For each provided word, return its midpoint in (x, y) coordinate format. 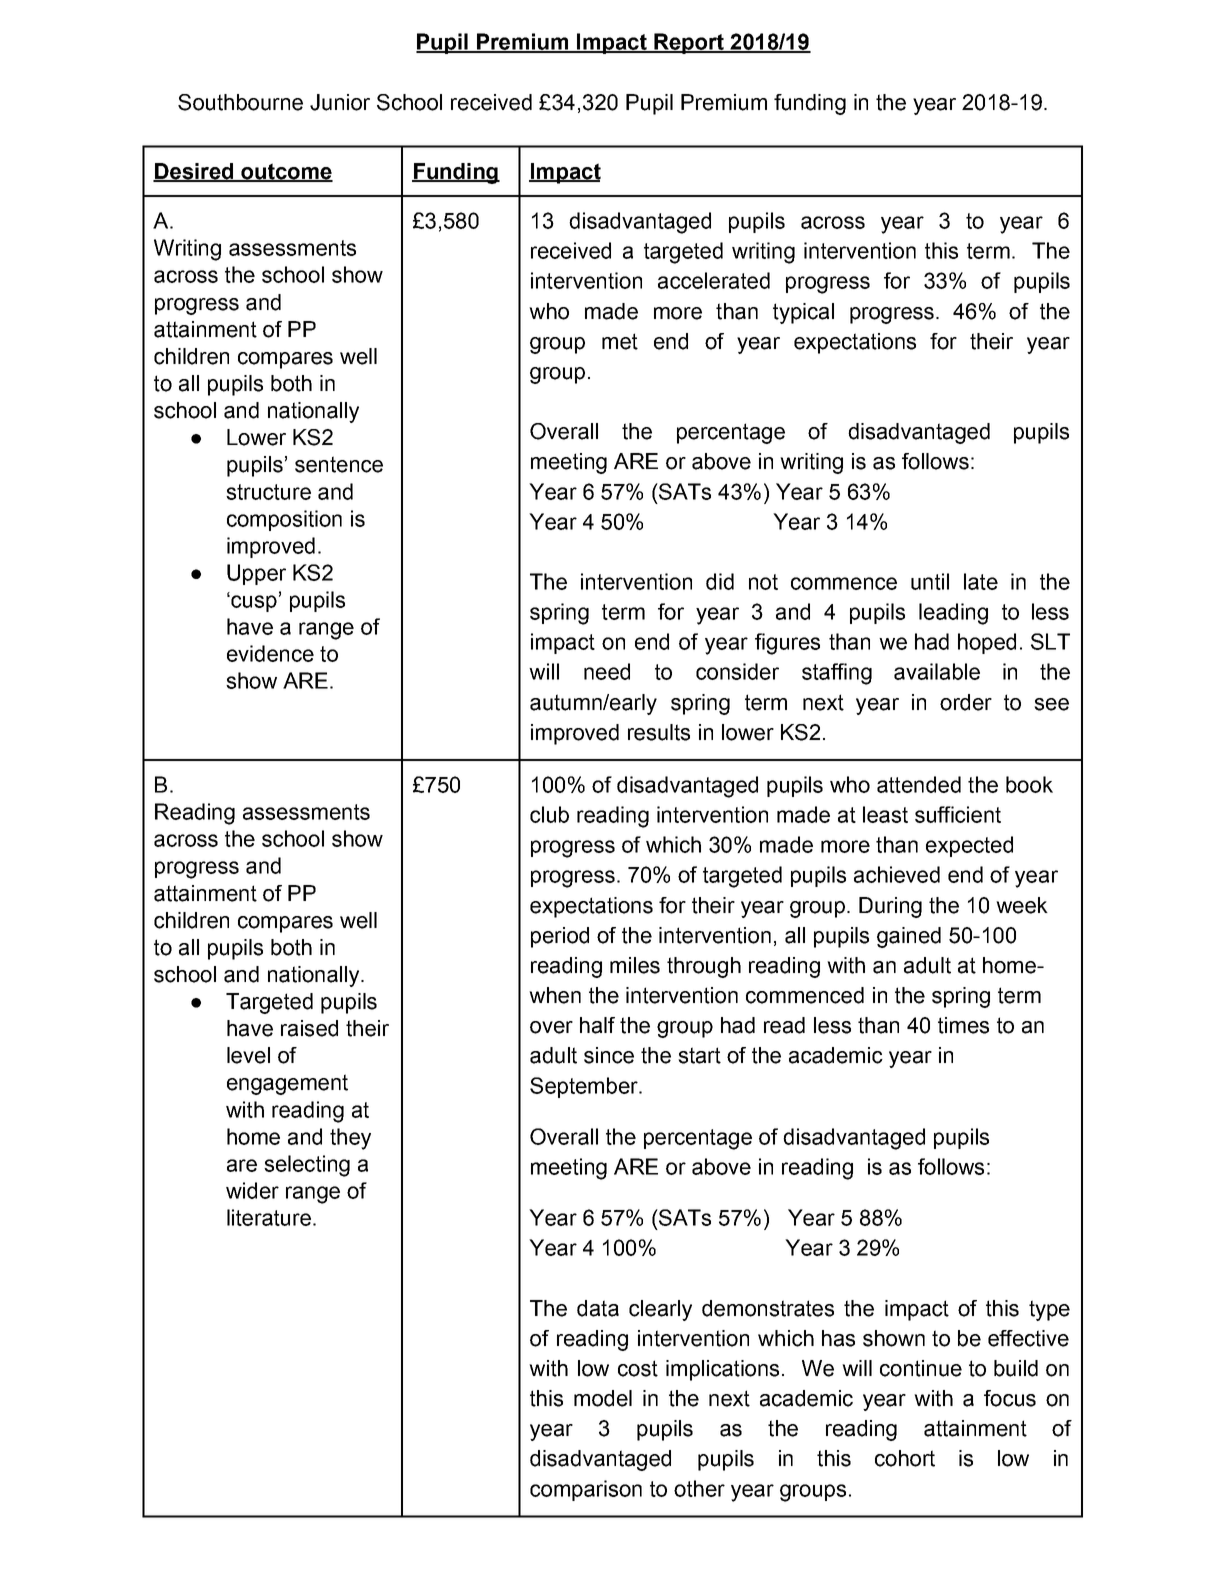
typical (803, 313)
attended (919, 784)
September (585, 1087)
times (963, 1025)
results (659, 732)
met (620, 341)
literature (269, 1217)
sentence (339, 464)
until (930, 581)
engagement (287, 1084)
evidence (270, 653)
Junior (340, 102)
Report (689, 43)
